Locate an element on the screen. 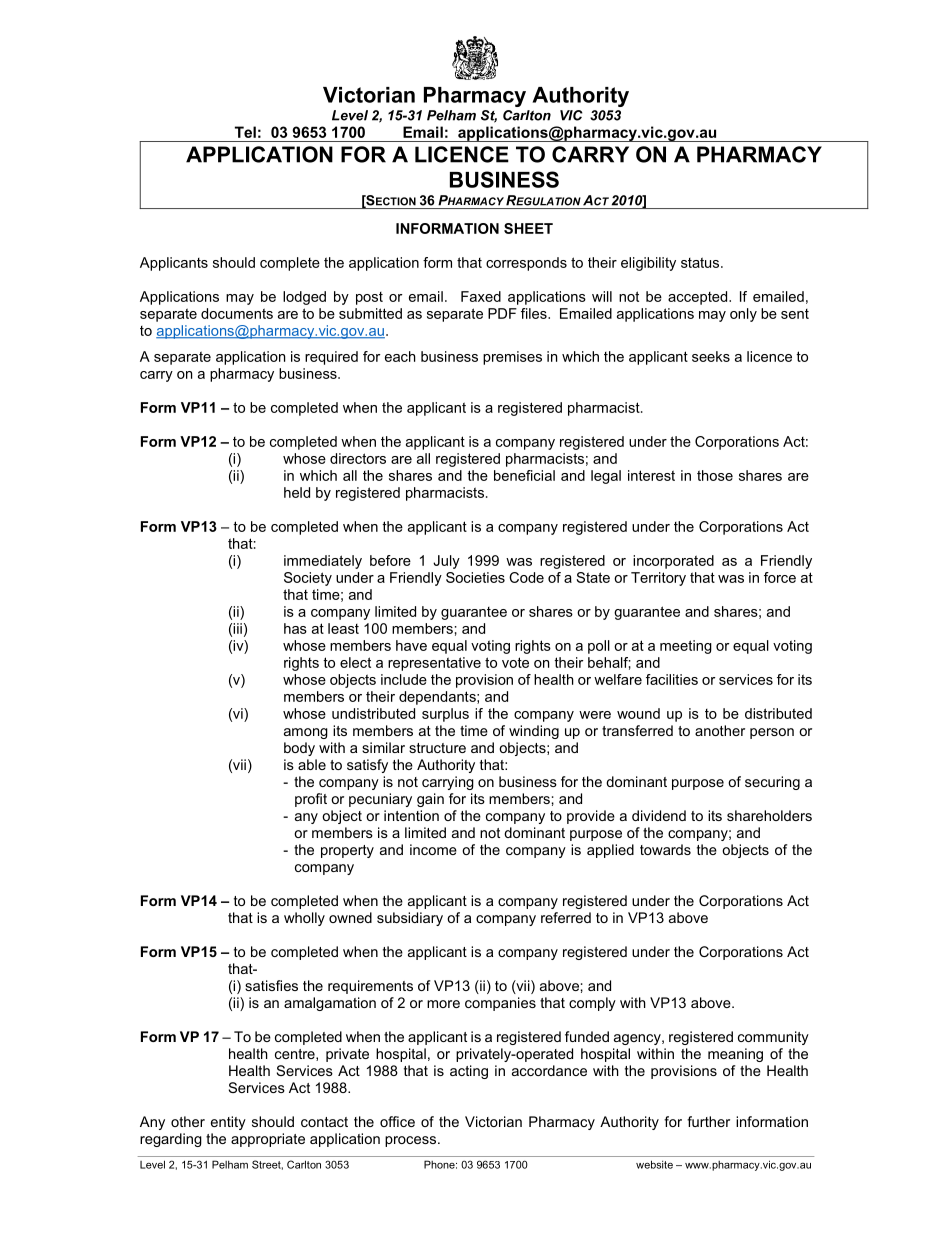 This screenshot has width=952, height=1233. documents is located at coordinates (237, 313).
